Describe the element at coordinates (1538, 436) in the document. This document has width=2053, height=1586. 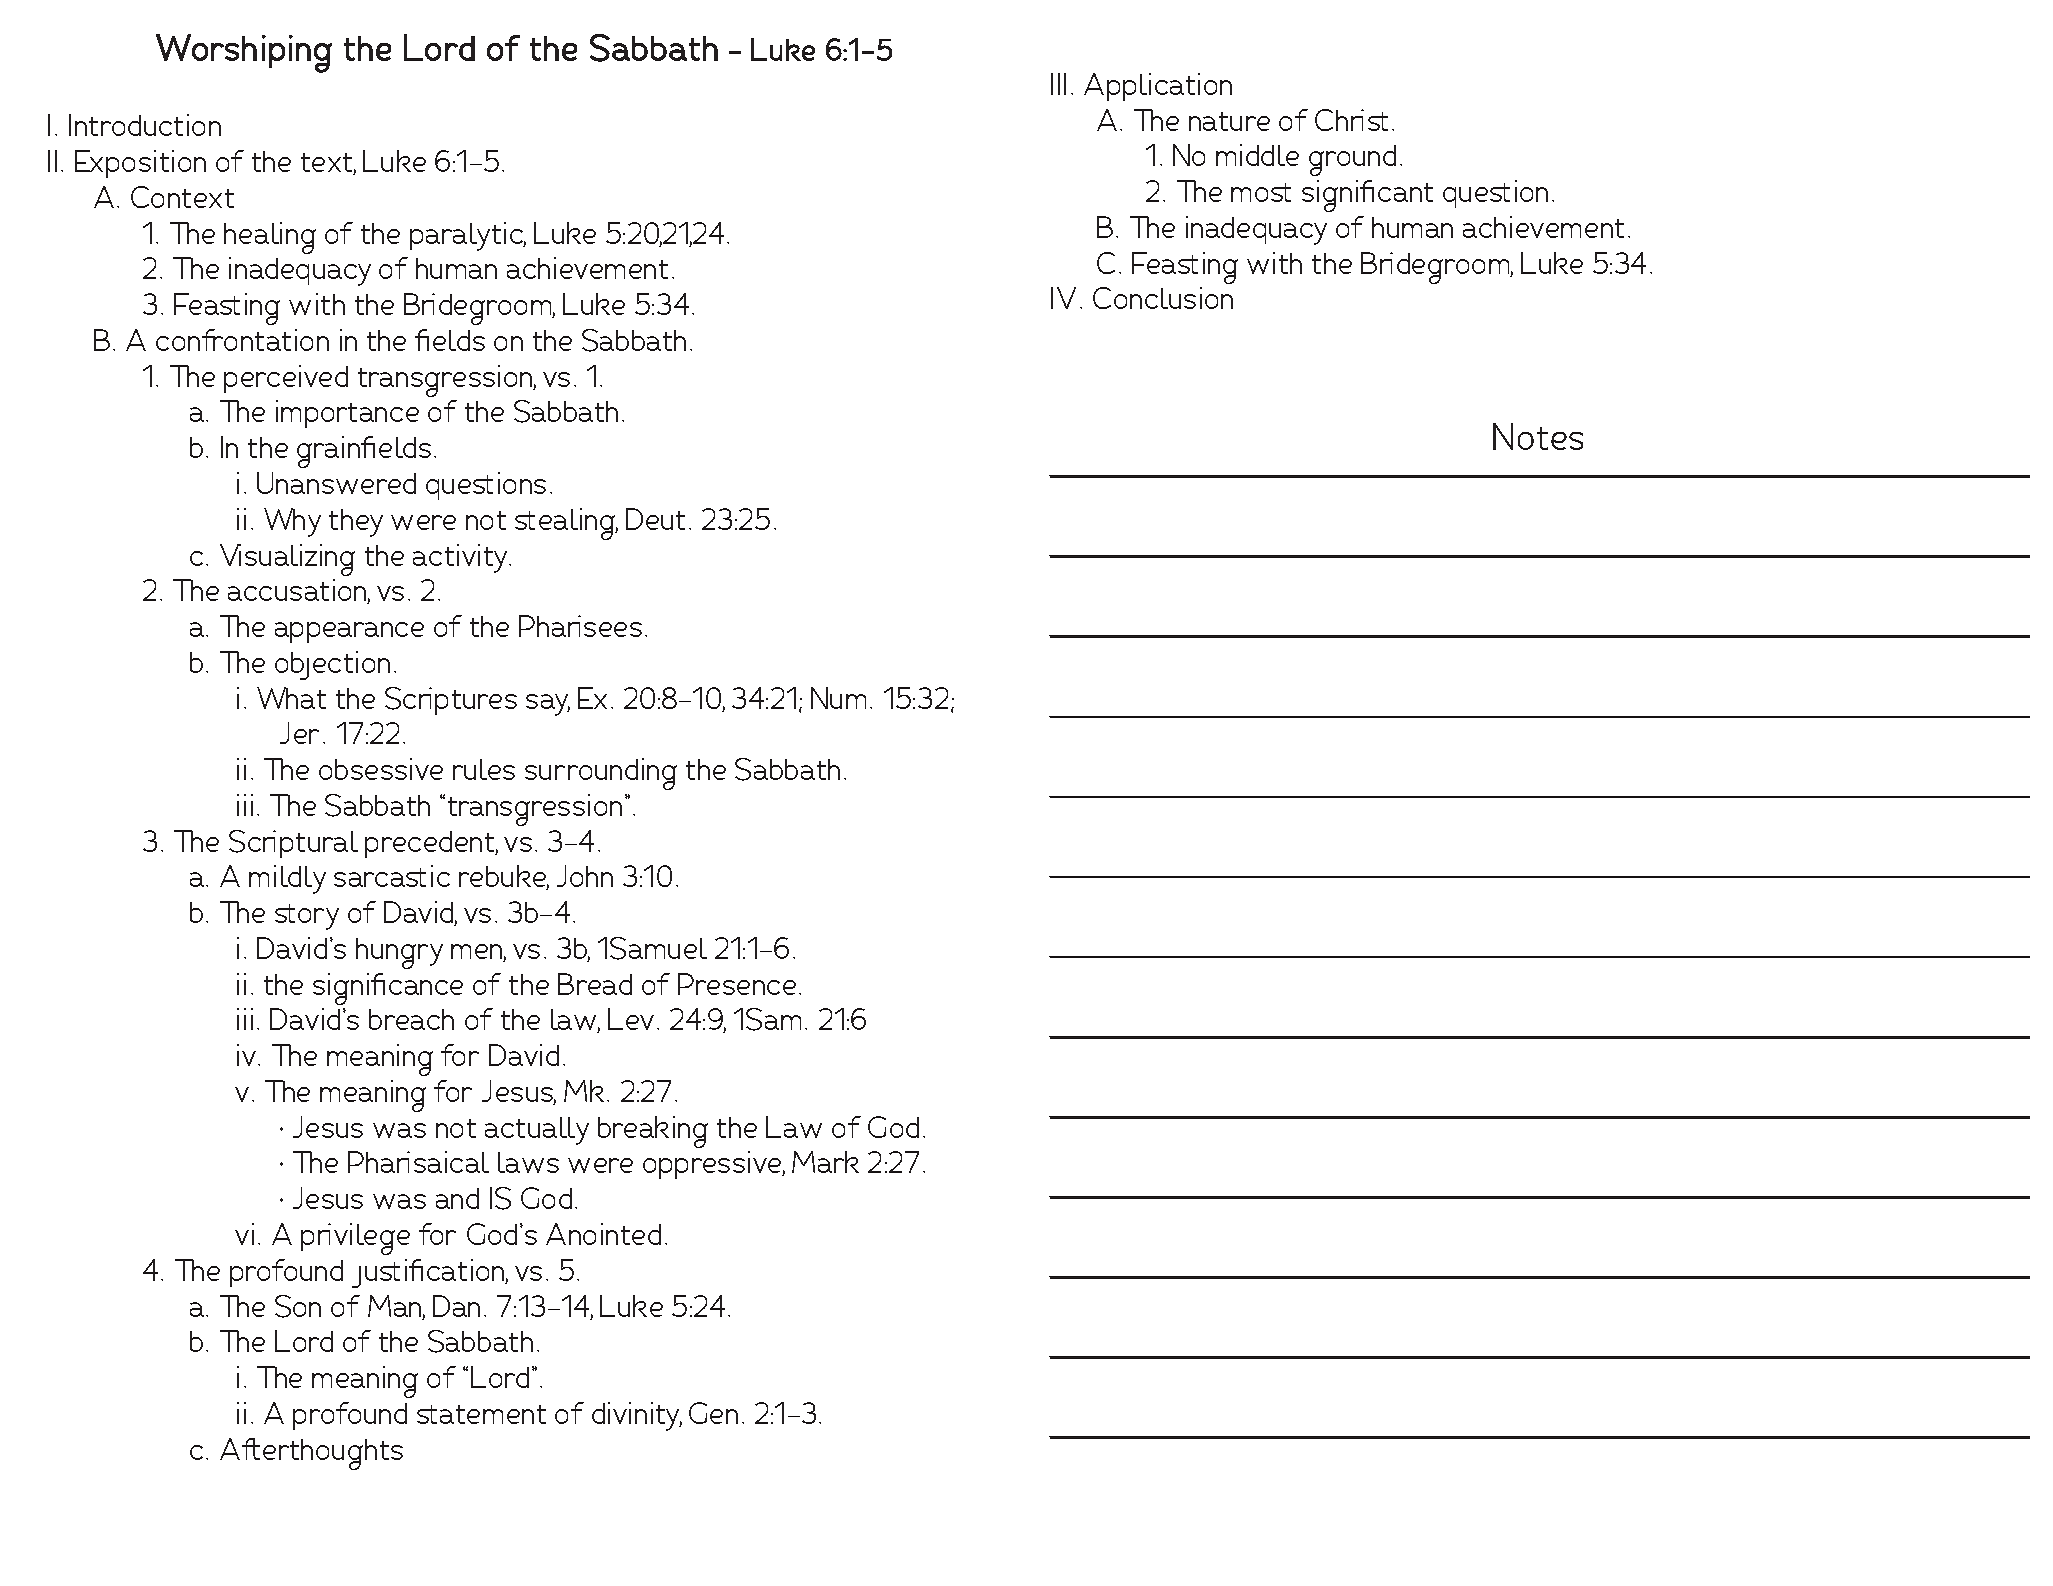
I see `Notes` at that location.
